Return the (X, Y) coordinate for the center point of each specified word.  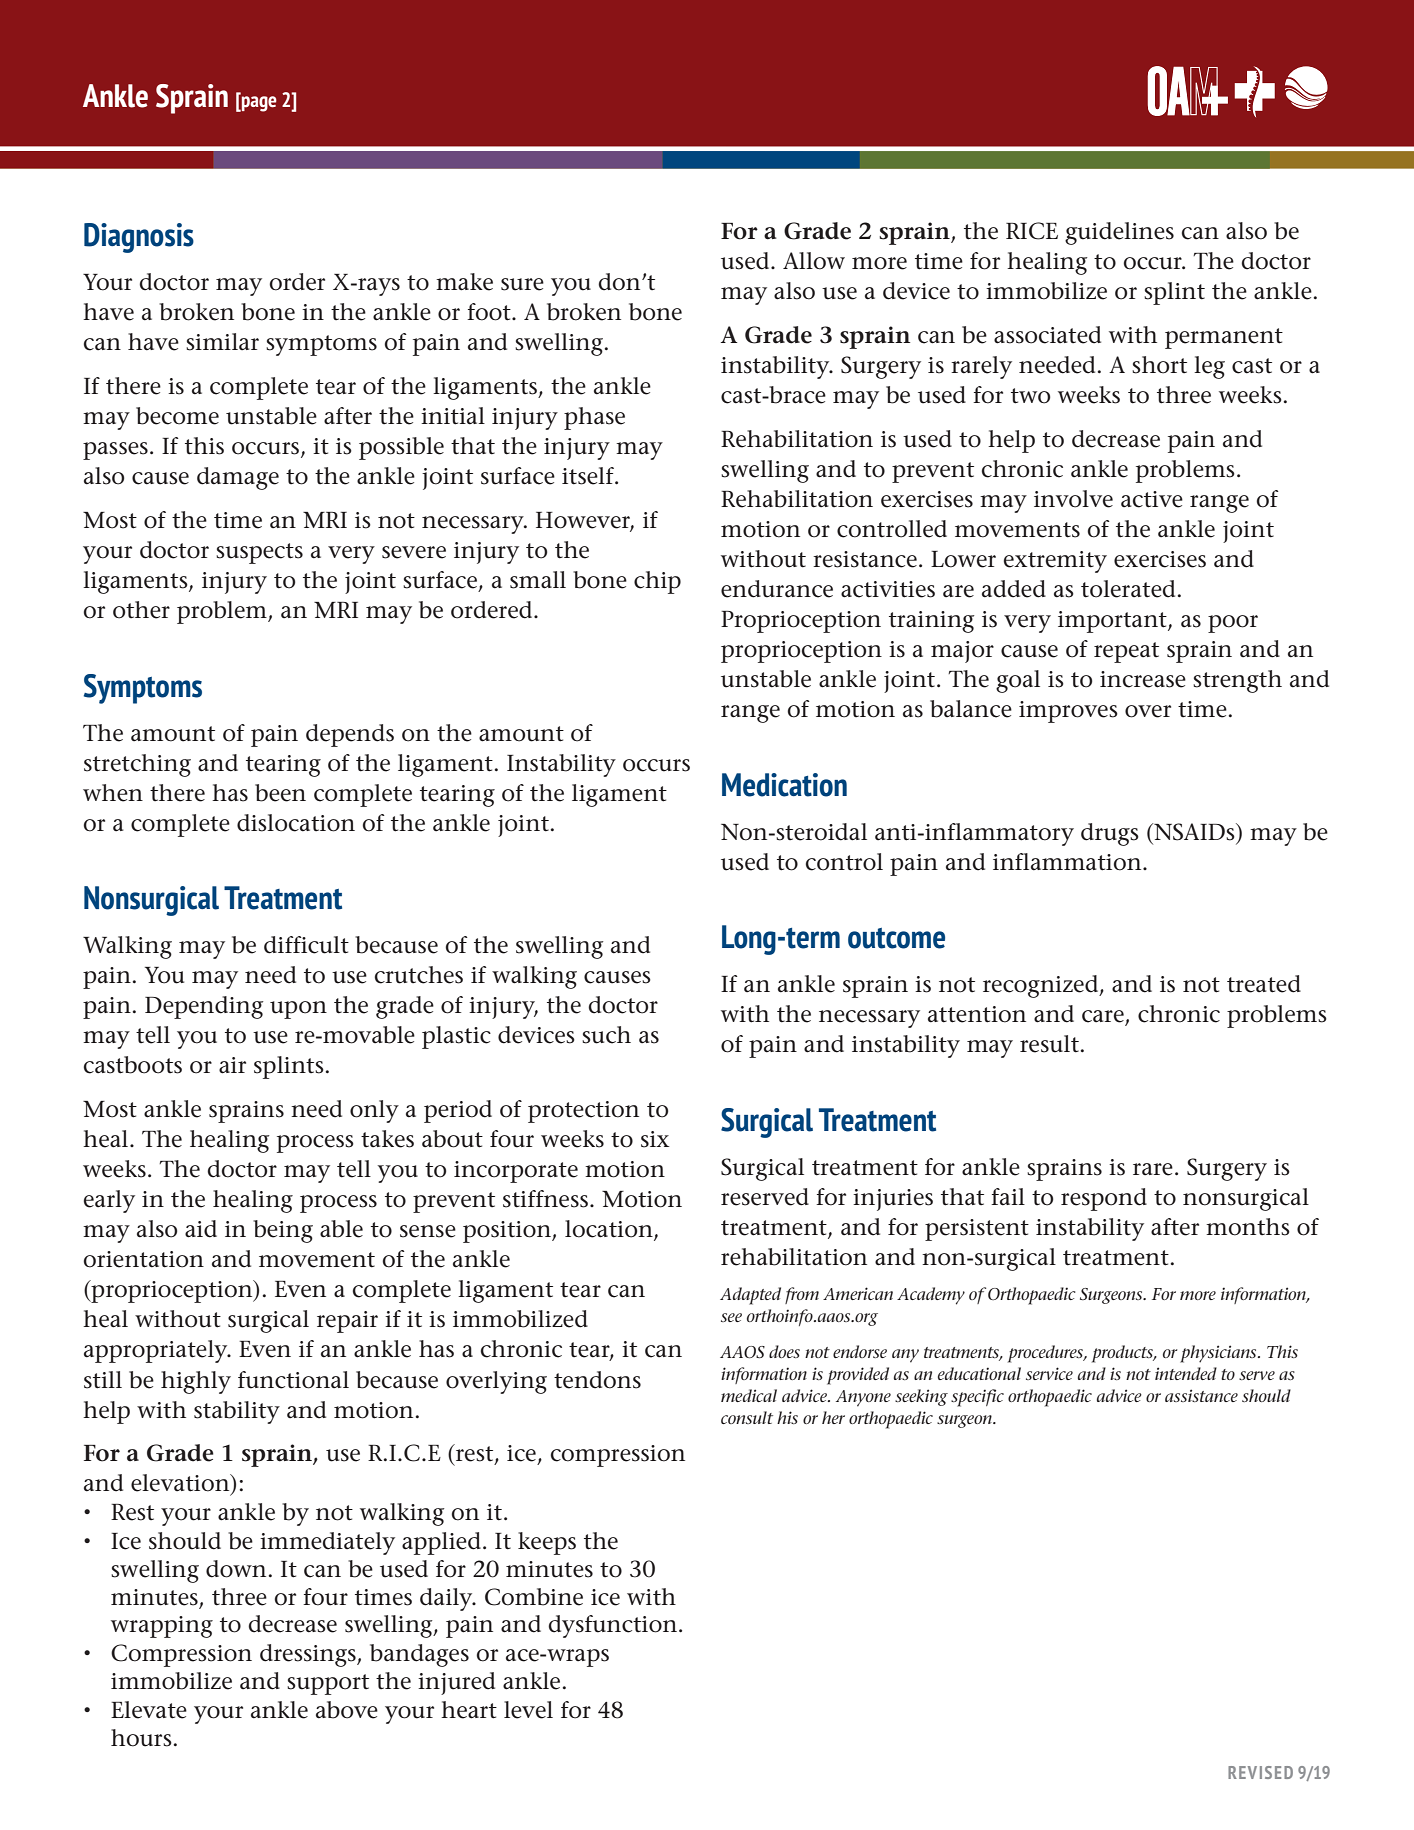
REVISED (1260, 1772)
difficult (306, 945)
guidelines (1119, 233)
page (258, 103)
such (606, 1035)
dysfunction (612, 1626)
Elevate (149, 1710)
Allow (814, 261)
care (1104, 1017)
